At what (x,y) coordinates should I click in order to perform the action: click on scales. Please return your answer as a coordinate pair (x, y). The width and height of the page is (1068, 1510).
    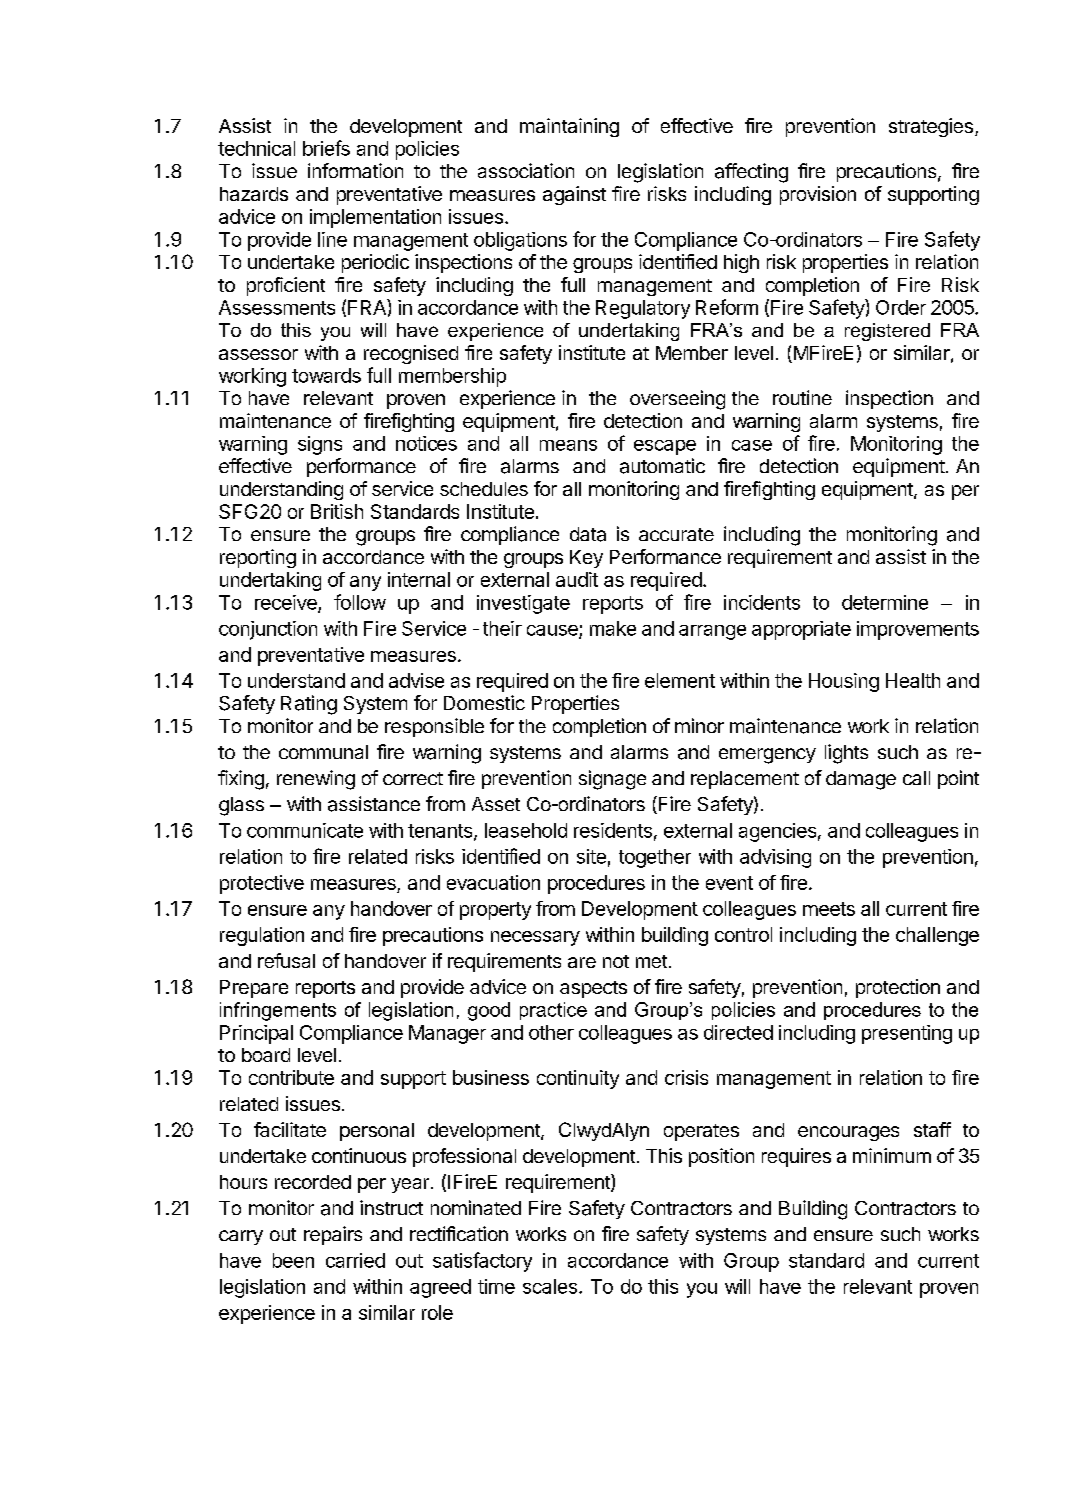
    Looking at the image, I should click on (550, 1286).
